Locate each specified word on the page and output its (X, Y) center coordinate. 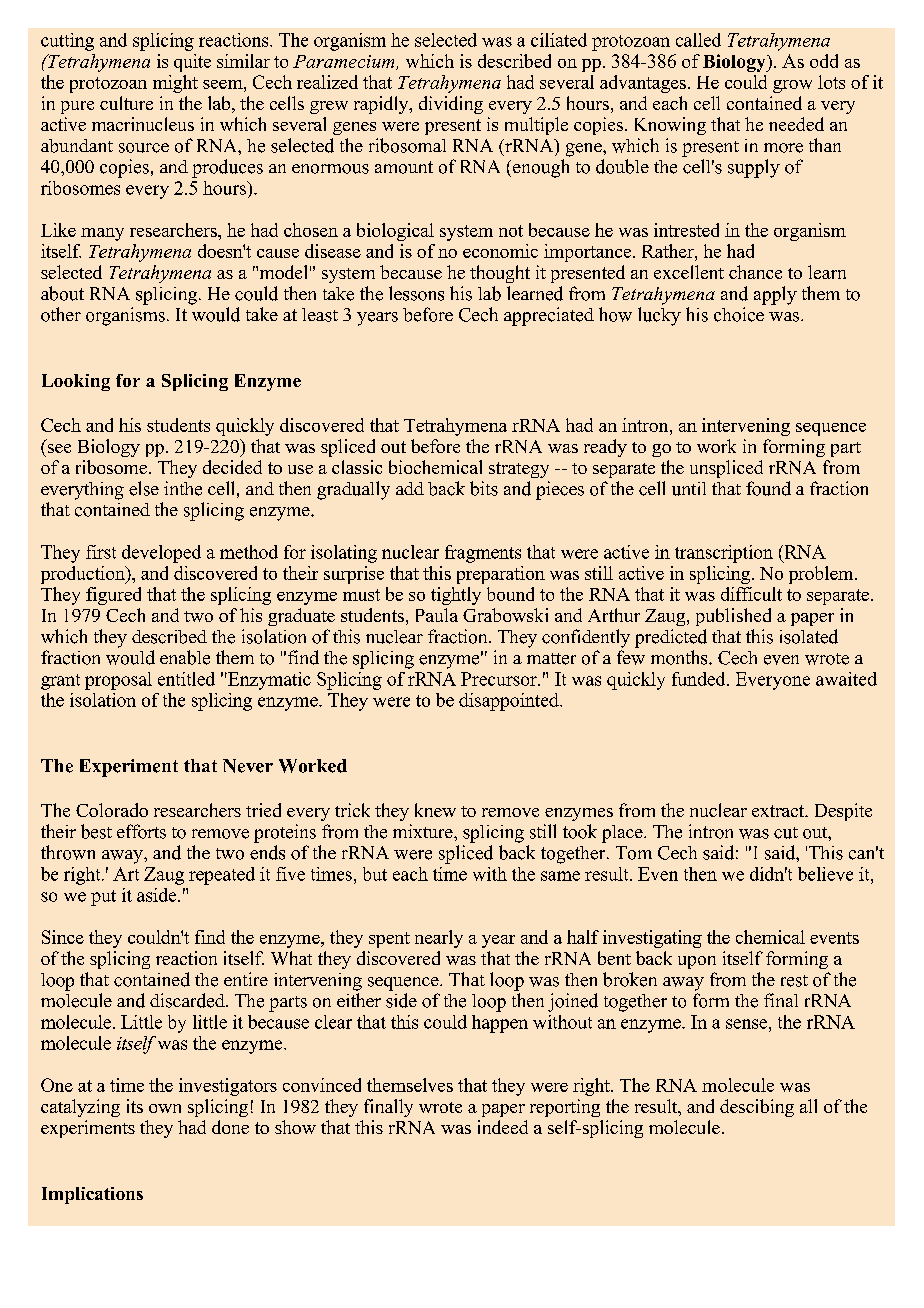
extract (779, 811)
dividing (451, 105)
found (768, 488)
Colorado (112, 810)
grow (792, 86)
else (144, 488)
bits (484, 488)
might (175, 84)
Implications (92, 1195)
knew (435, 810)
